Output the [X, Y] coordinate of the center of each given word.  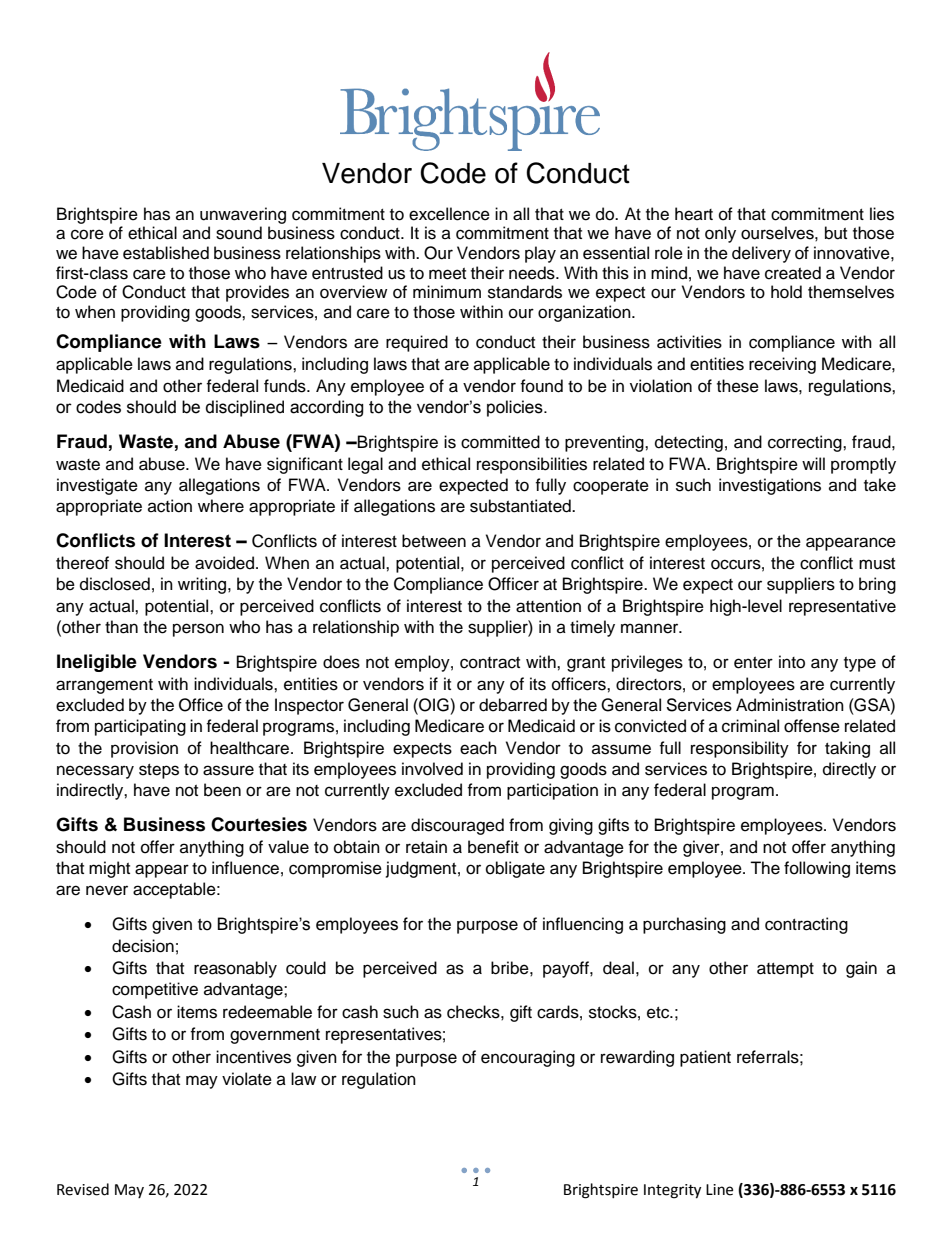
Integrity [672, 1191]
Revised [83, 1189]
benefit [493, 847]
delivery [761, 254]
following [817, 869]
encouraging [528, 1058]
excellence [449, 214]
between [434, 541]
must [877, 564]
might [109, 869]
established [166, 253]
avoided [224, 563]
